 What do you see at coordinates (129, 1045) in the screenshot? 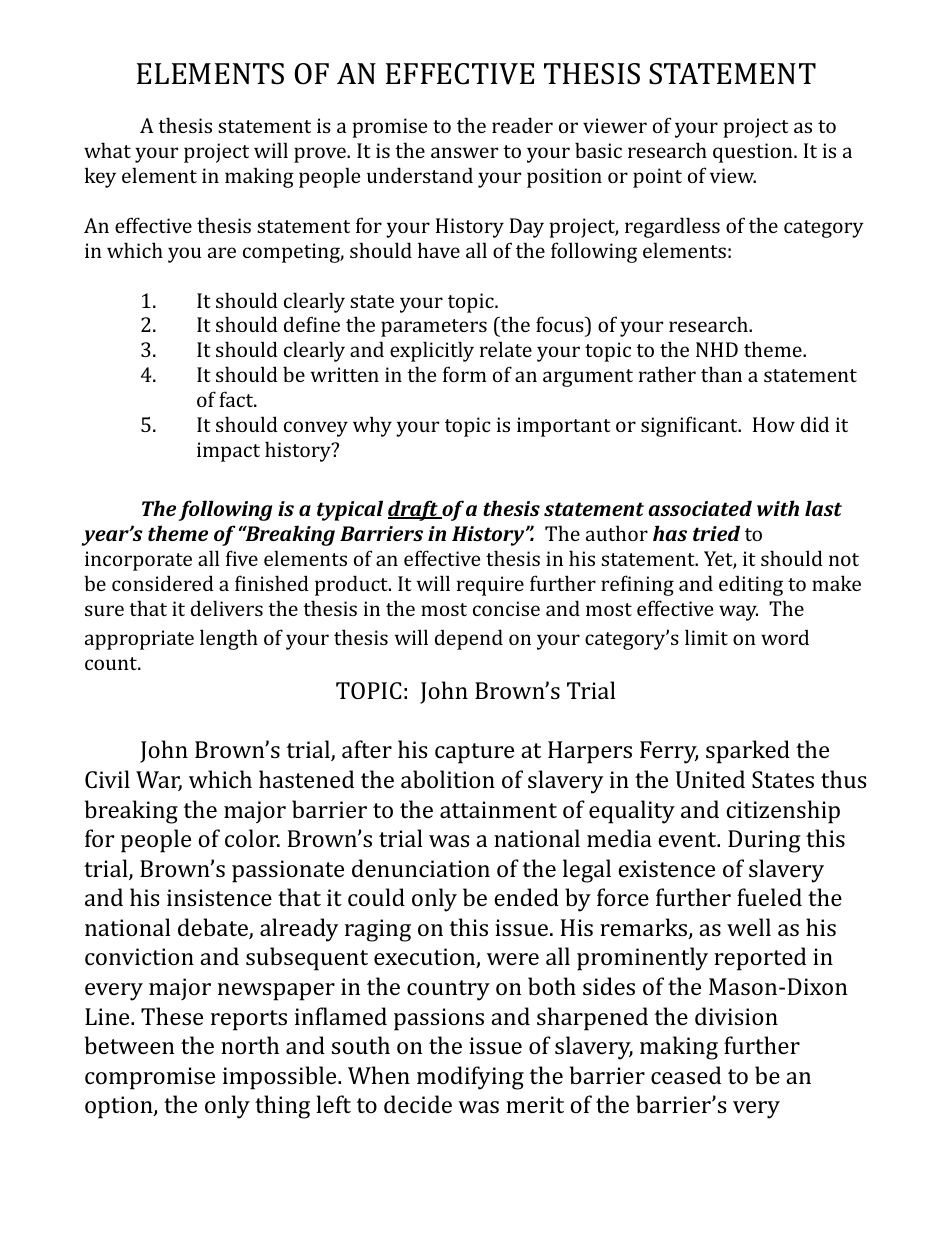
I see `between` at bounding box center [129, 1045].
